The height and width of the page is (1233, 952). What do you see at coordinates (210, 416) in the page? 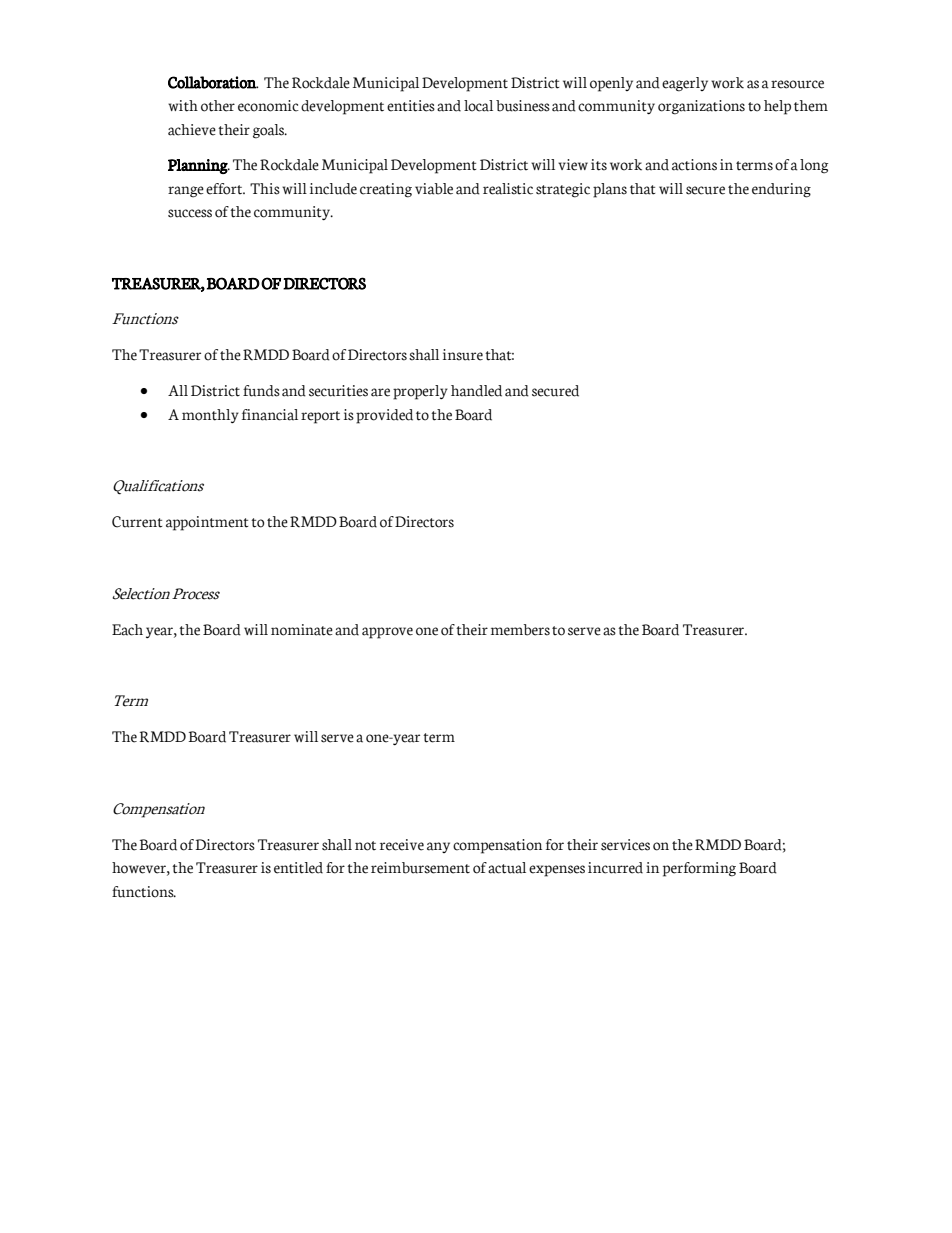
I see `monthly` at bounding box center [210, 416].
